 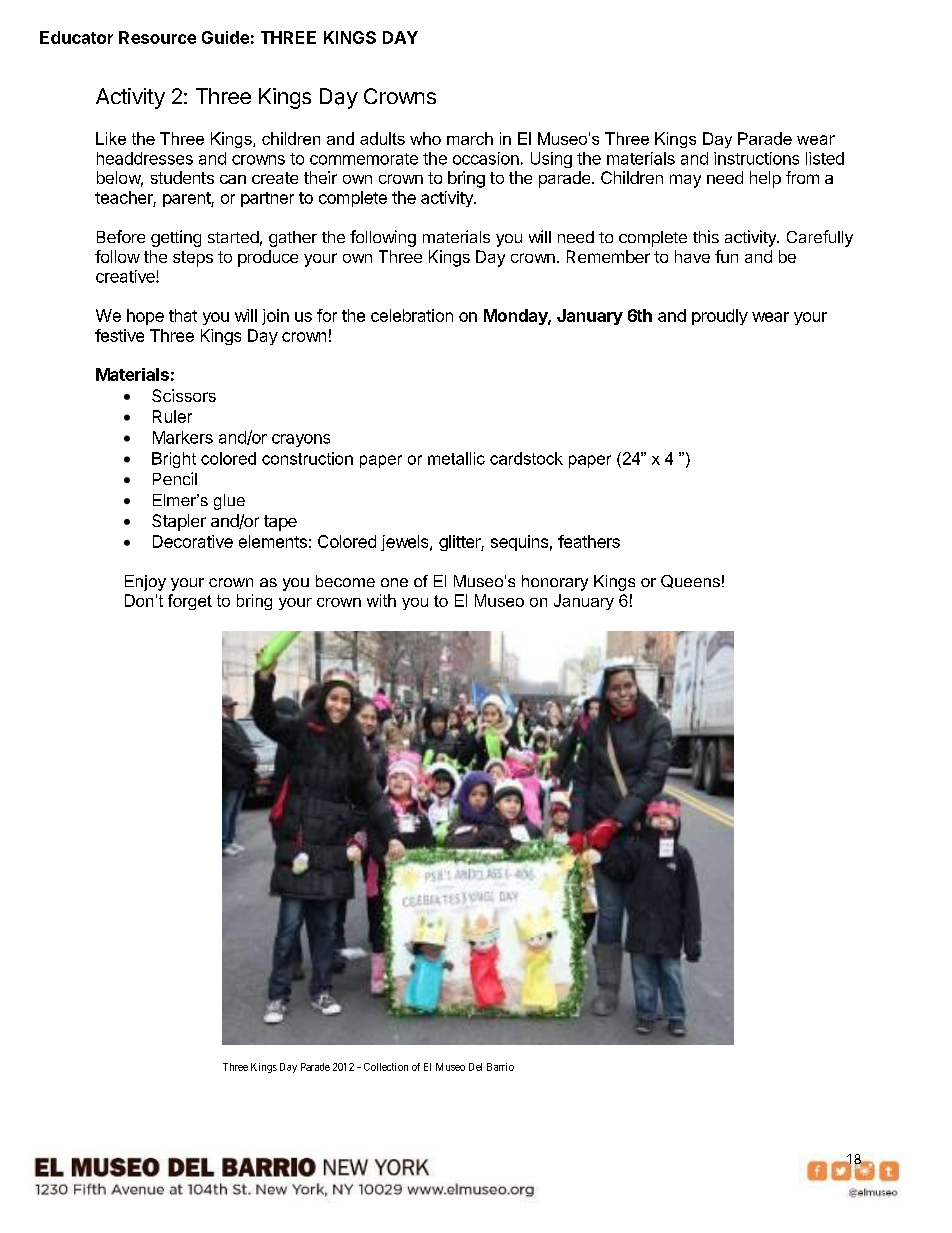 I want to click on Queens, so click(x=690, y=581).
